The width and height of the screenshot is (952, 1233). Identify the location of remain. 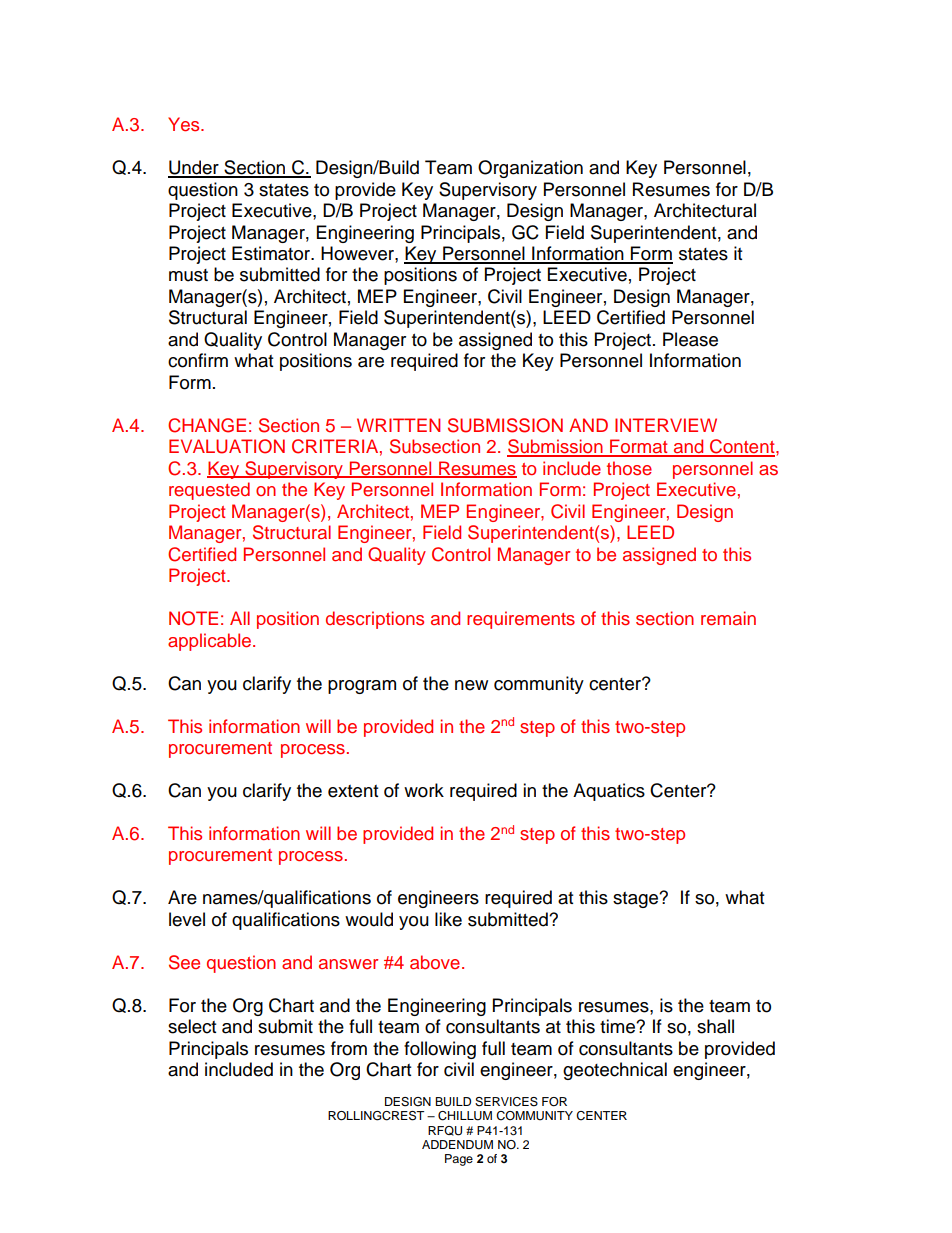
(728, 618).
